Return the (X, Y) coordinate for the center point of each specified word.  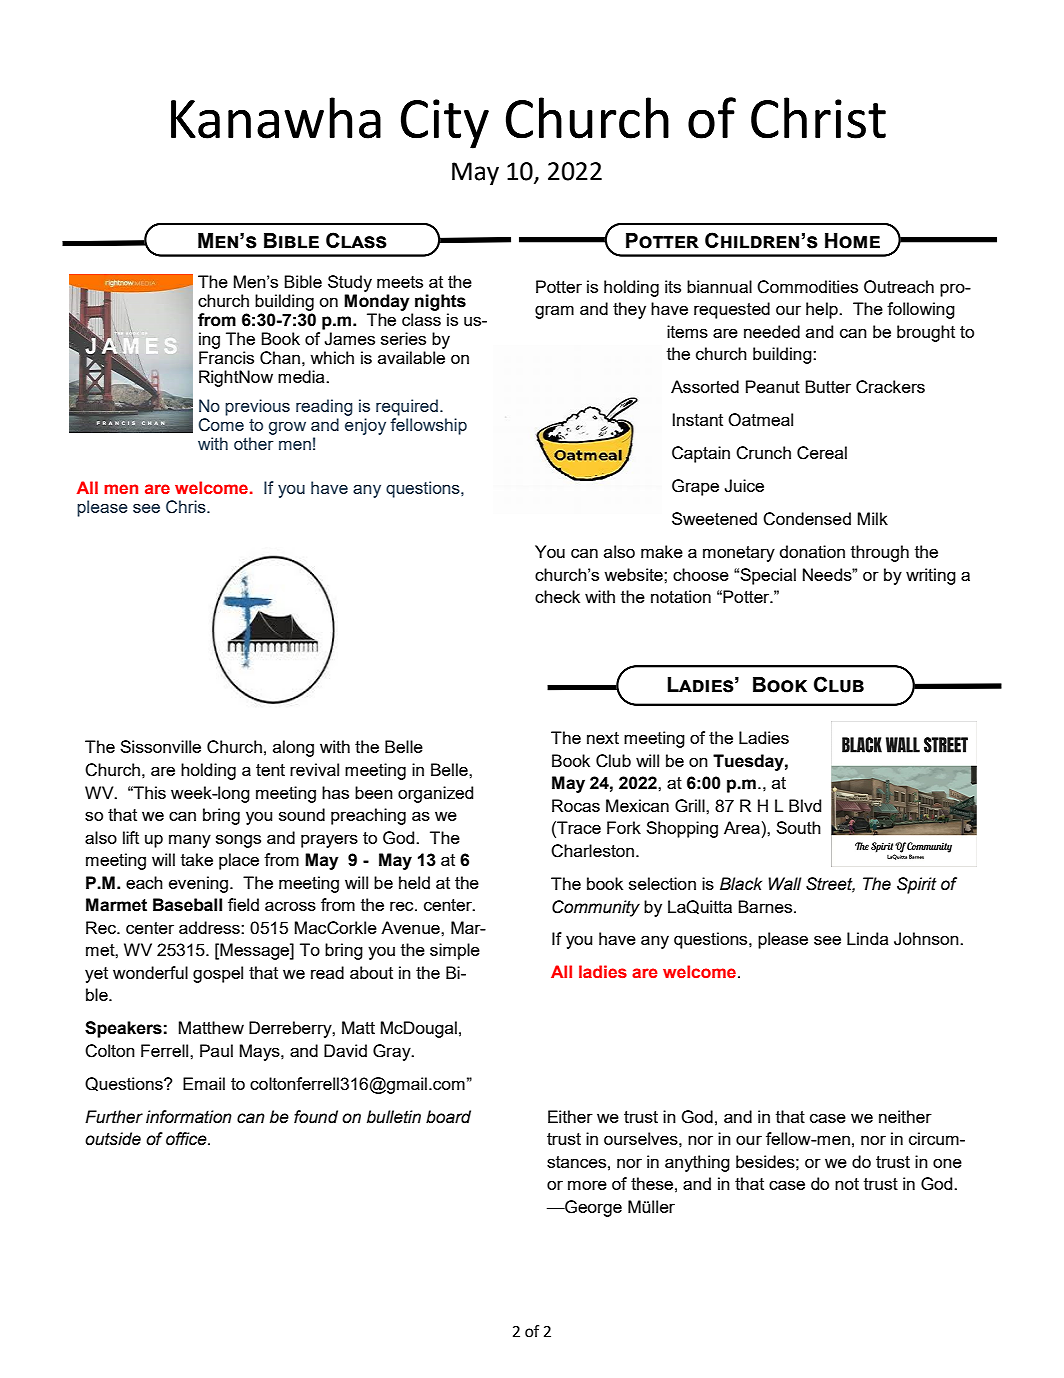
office (187, 1139)
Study (350, 283)
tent (270, 770)
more (587, 1185)
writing (931, 576)
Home (852, 241)
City (445, 124)
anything (697, 1163)
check (557, 596)
